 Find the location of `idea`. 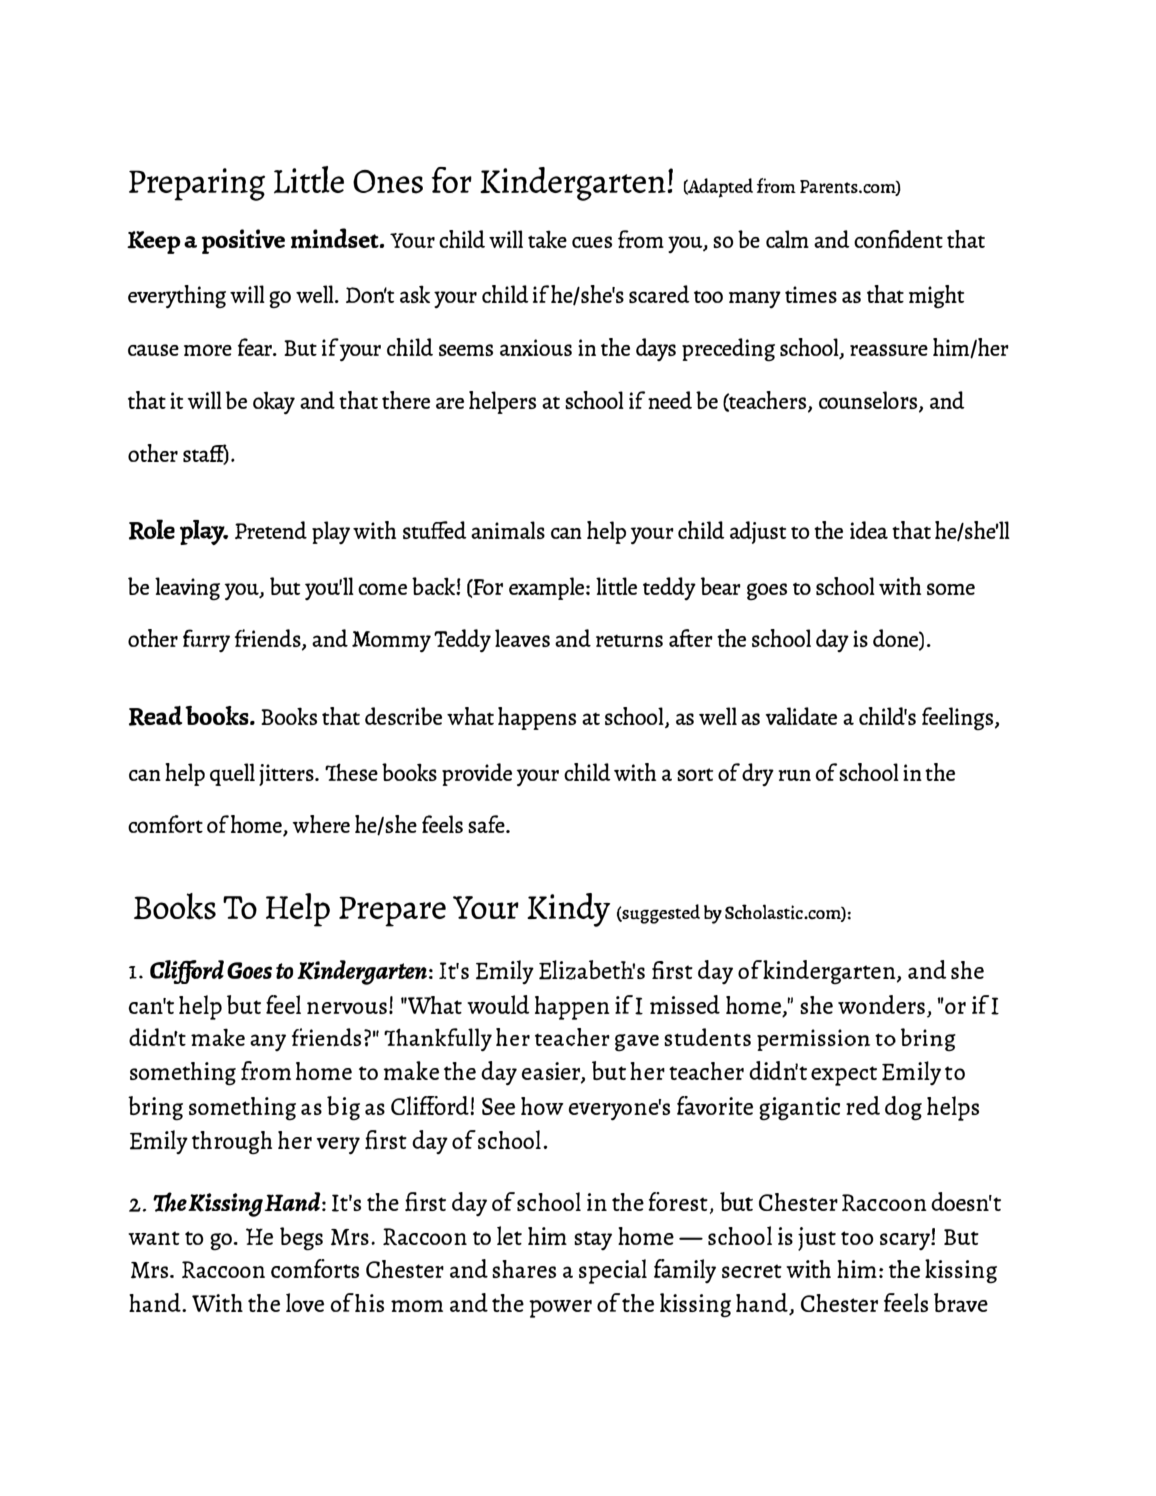

idea is located at coordinates (869, 530).
